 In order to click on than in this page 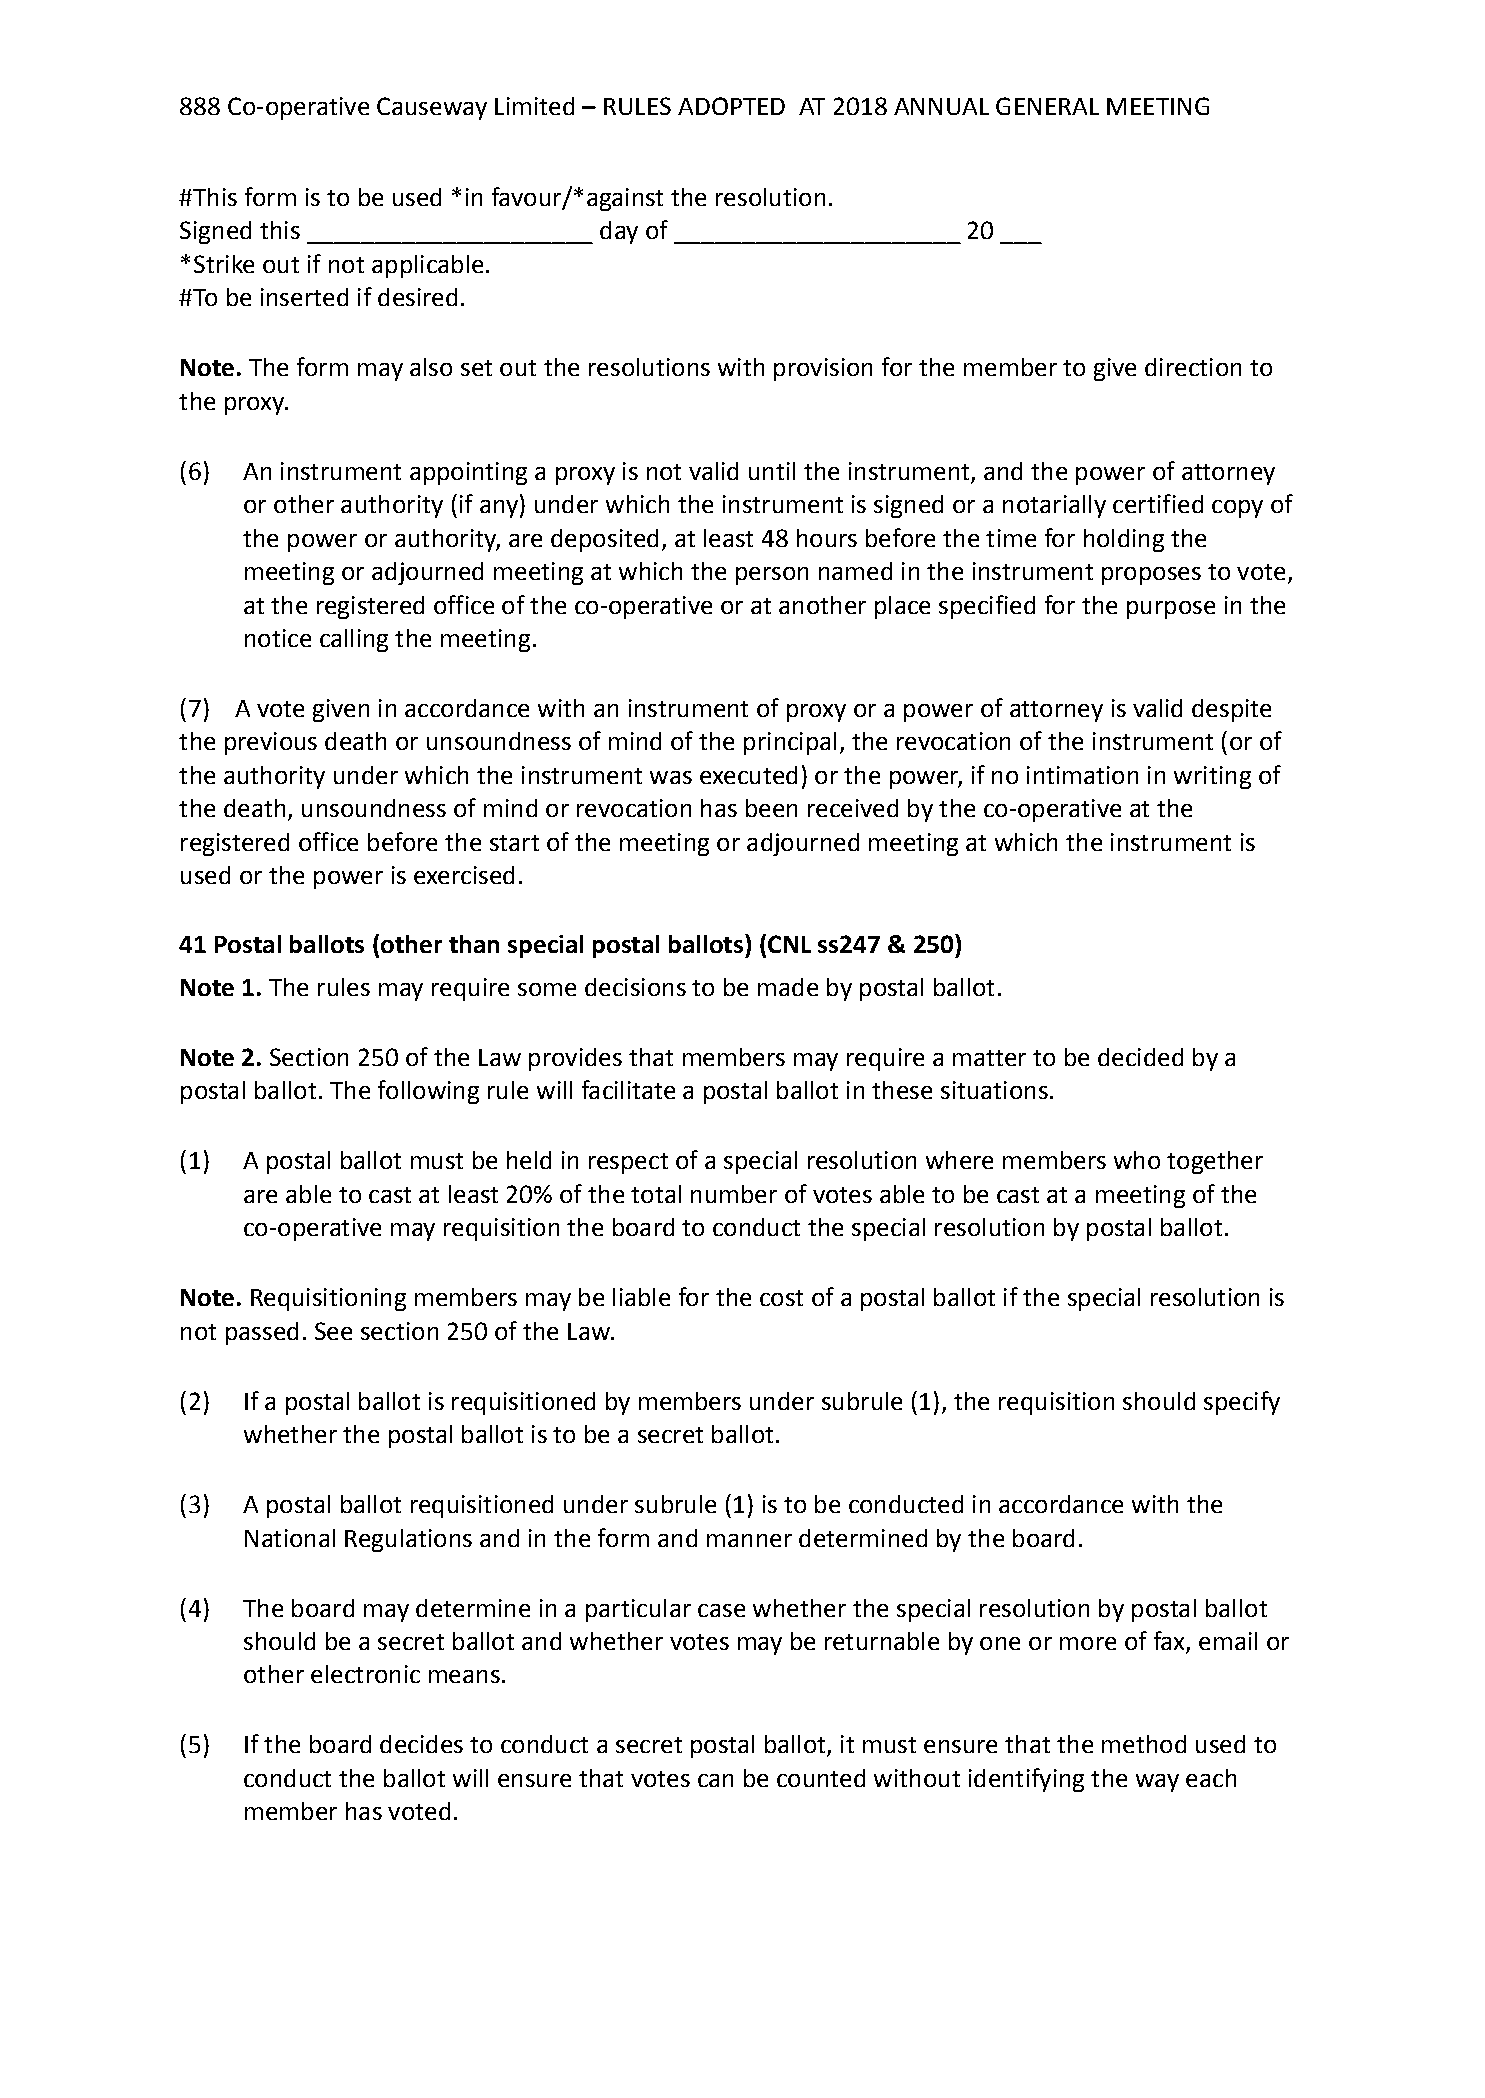, I will do `click(474, 944)`.
